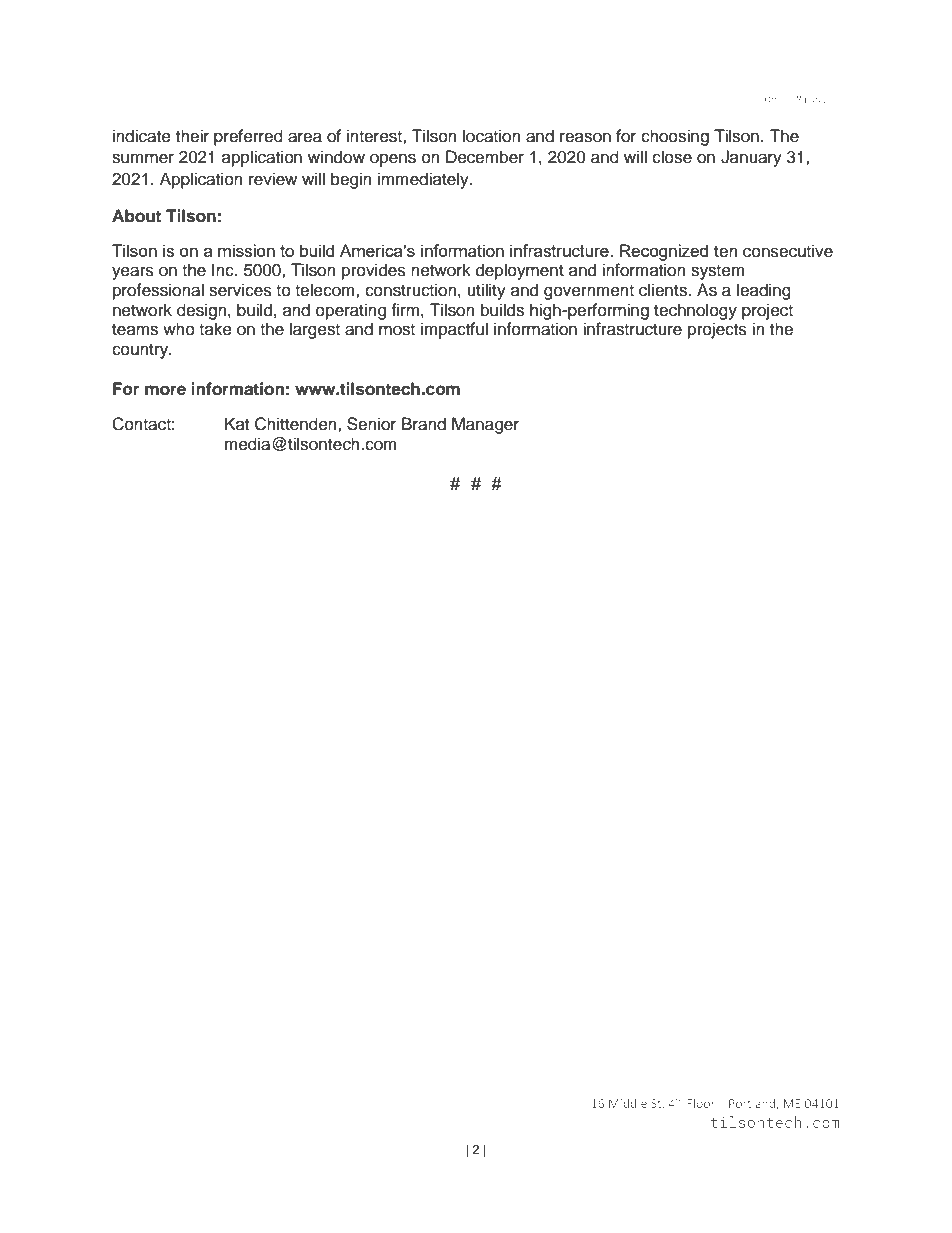  What do you see at coordinates (628, 1103) in the image?
I see `Middle` at bounding box center [628, 1103].
